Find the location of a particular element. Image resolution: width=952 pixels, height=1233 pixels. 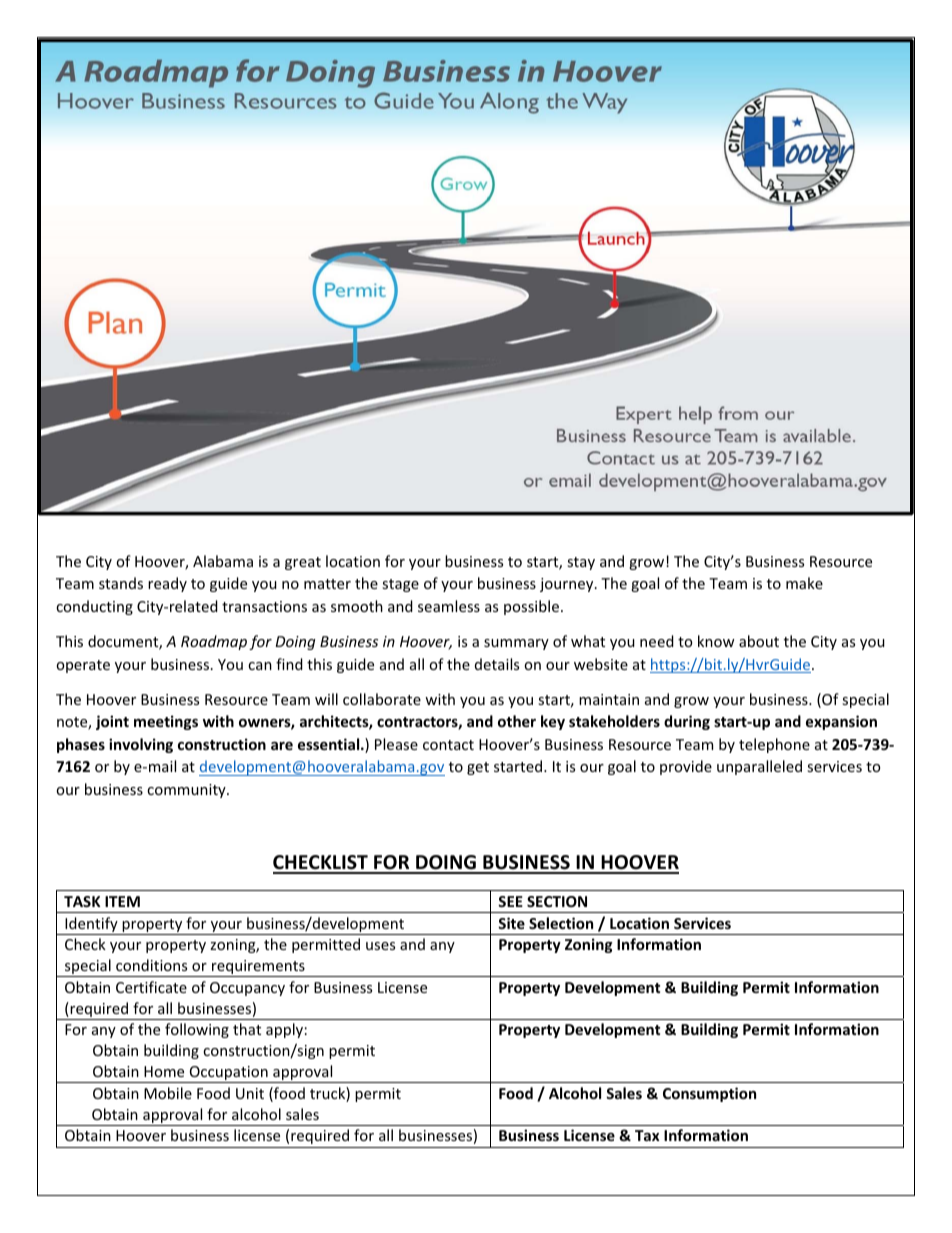

Mobile is located at coordinates (168, 1093).
